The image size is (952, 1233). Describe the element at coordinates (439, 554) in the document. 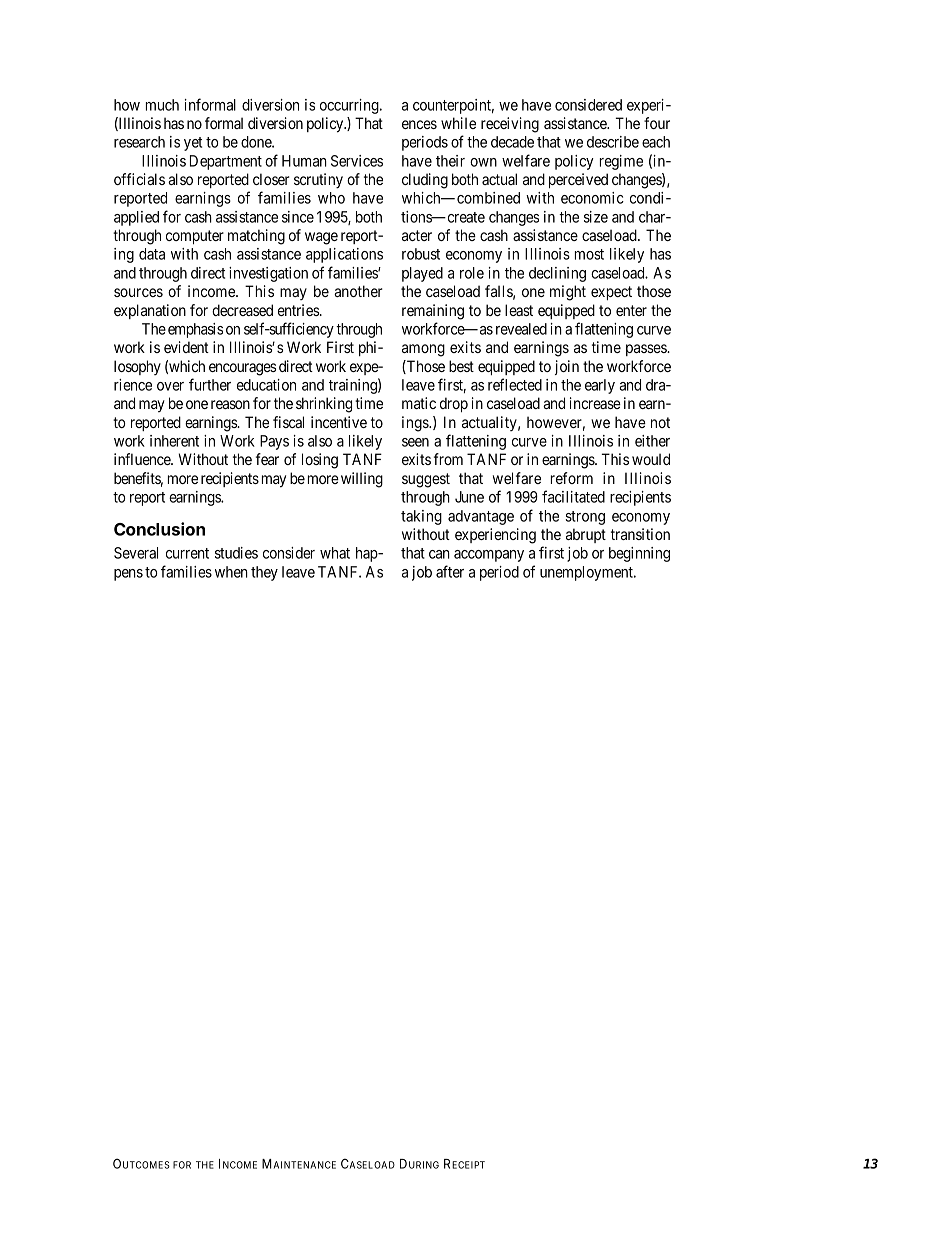

I see `can` at that location.
